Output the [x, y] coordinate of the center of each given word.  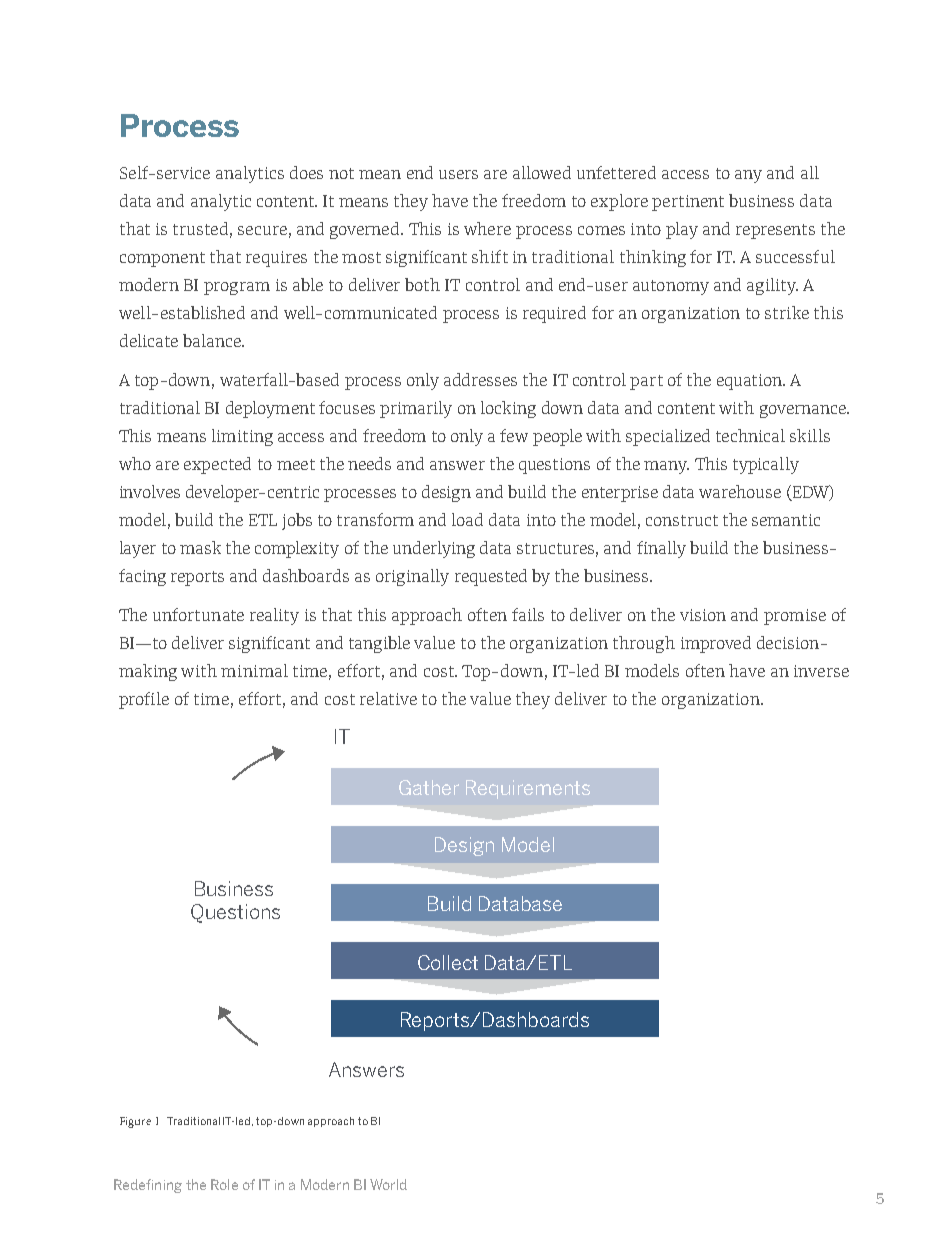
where [487, 228]
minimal [254, 670]
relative [388, 698]
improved [716, 644]
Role [224, 1184]
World [388, 1184]
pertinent [688, 203]
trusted [200, 228]
